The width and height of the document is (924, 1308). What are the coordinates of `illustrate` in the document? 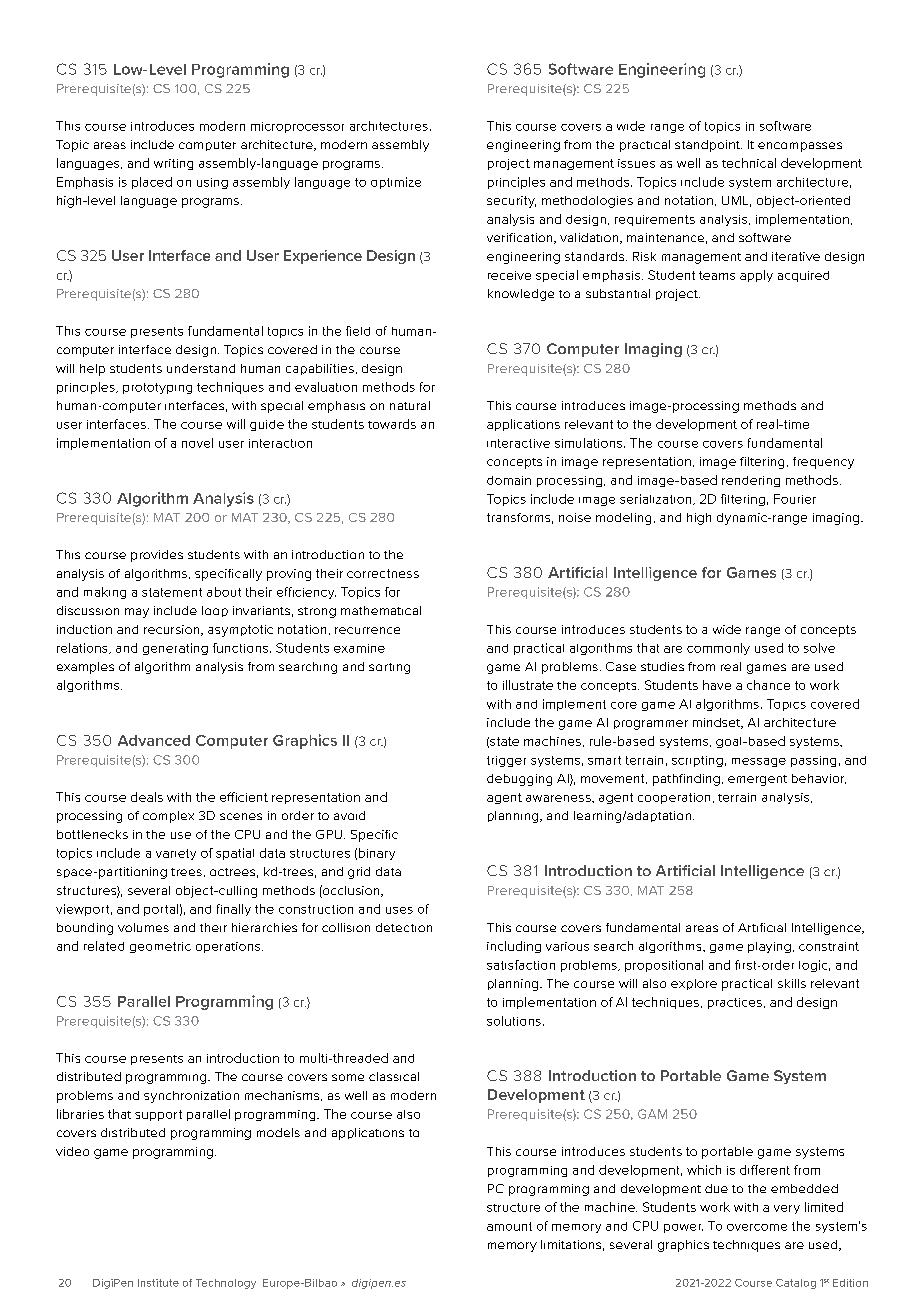 It's located at (528, 685).
